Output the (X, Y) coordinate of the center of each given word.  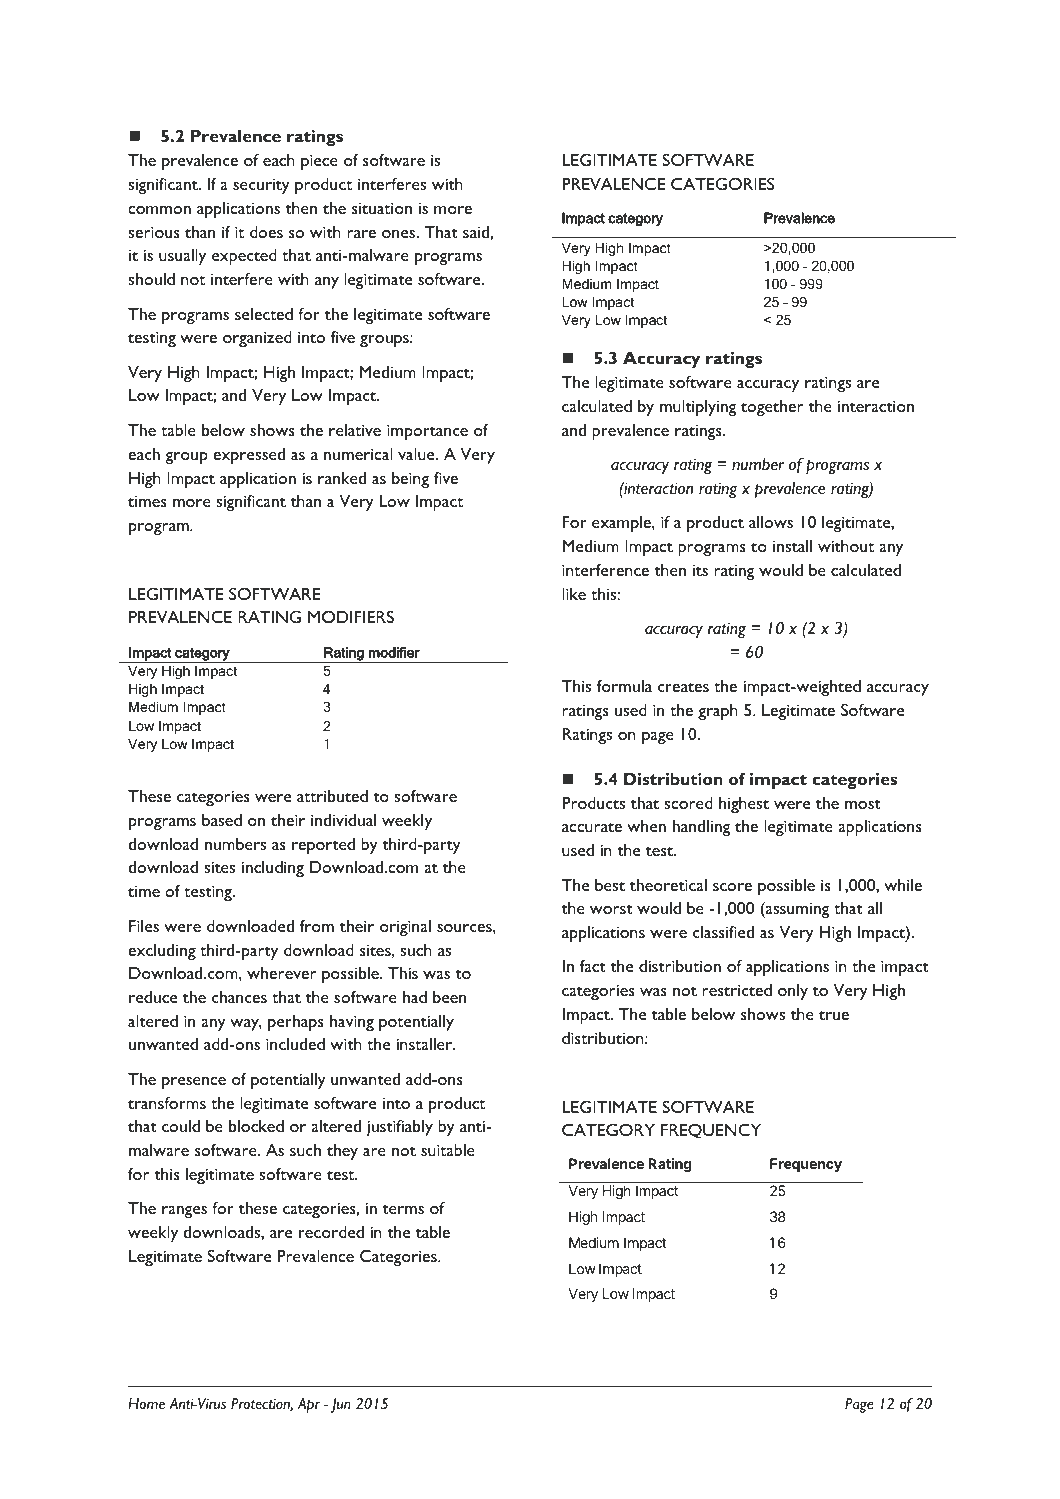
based (222, 820)
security (261, 186)
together (772, 408)
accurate (592, 827)
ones (399, 234)
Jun (340, 1405)
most (863, 804)
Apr (309, 1405)
